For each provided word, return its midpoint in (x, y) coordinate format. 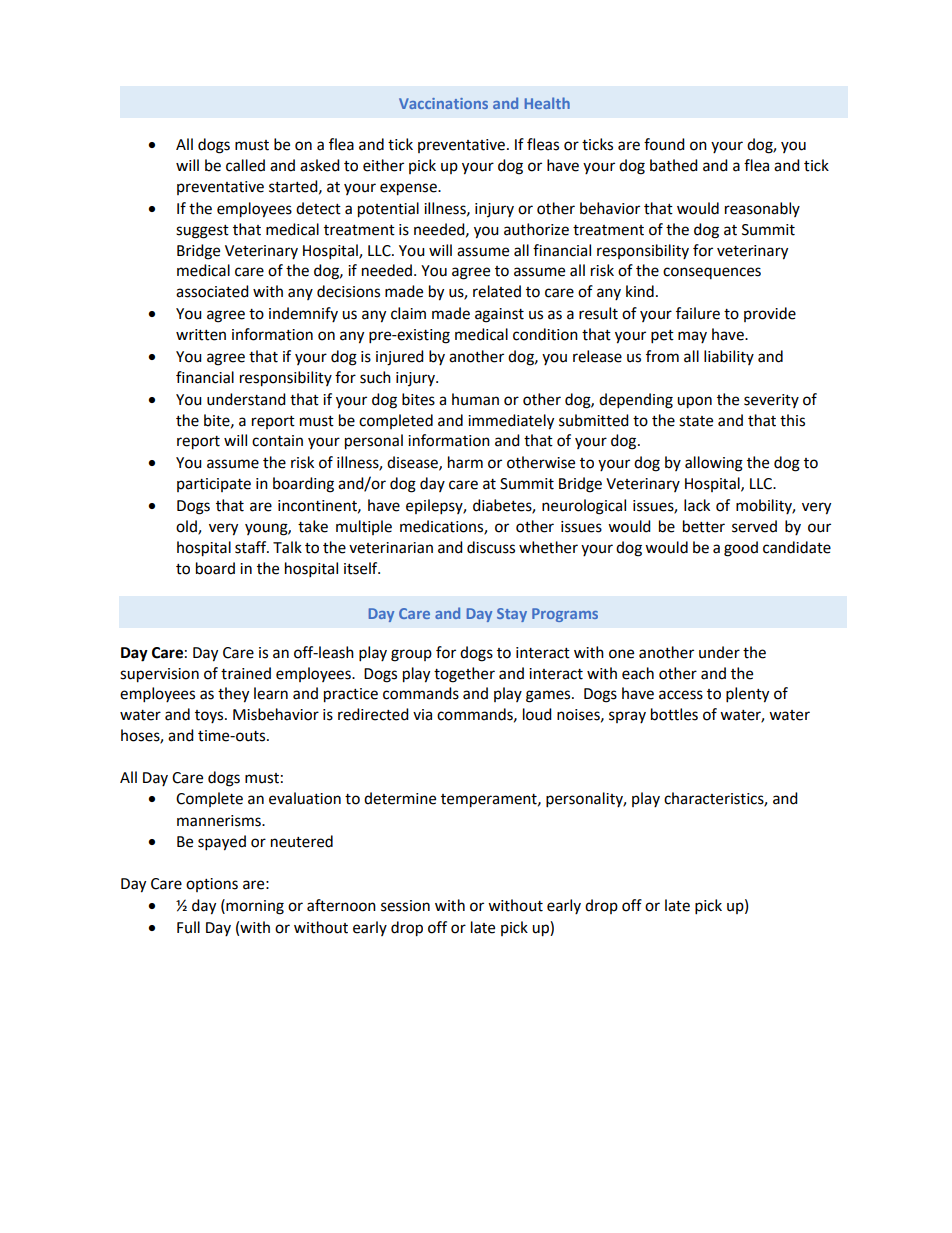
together (464, 675)
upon (694, 402)
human (475, 399)
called (245, 165)
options (212, 885)
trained (246, 673)
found (664, 144)
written (201, 335)
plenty (747, 695)
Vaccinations (443, 103)
